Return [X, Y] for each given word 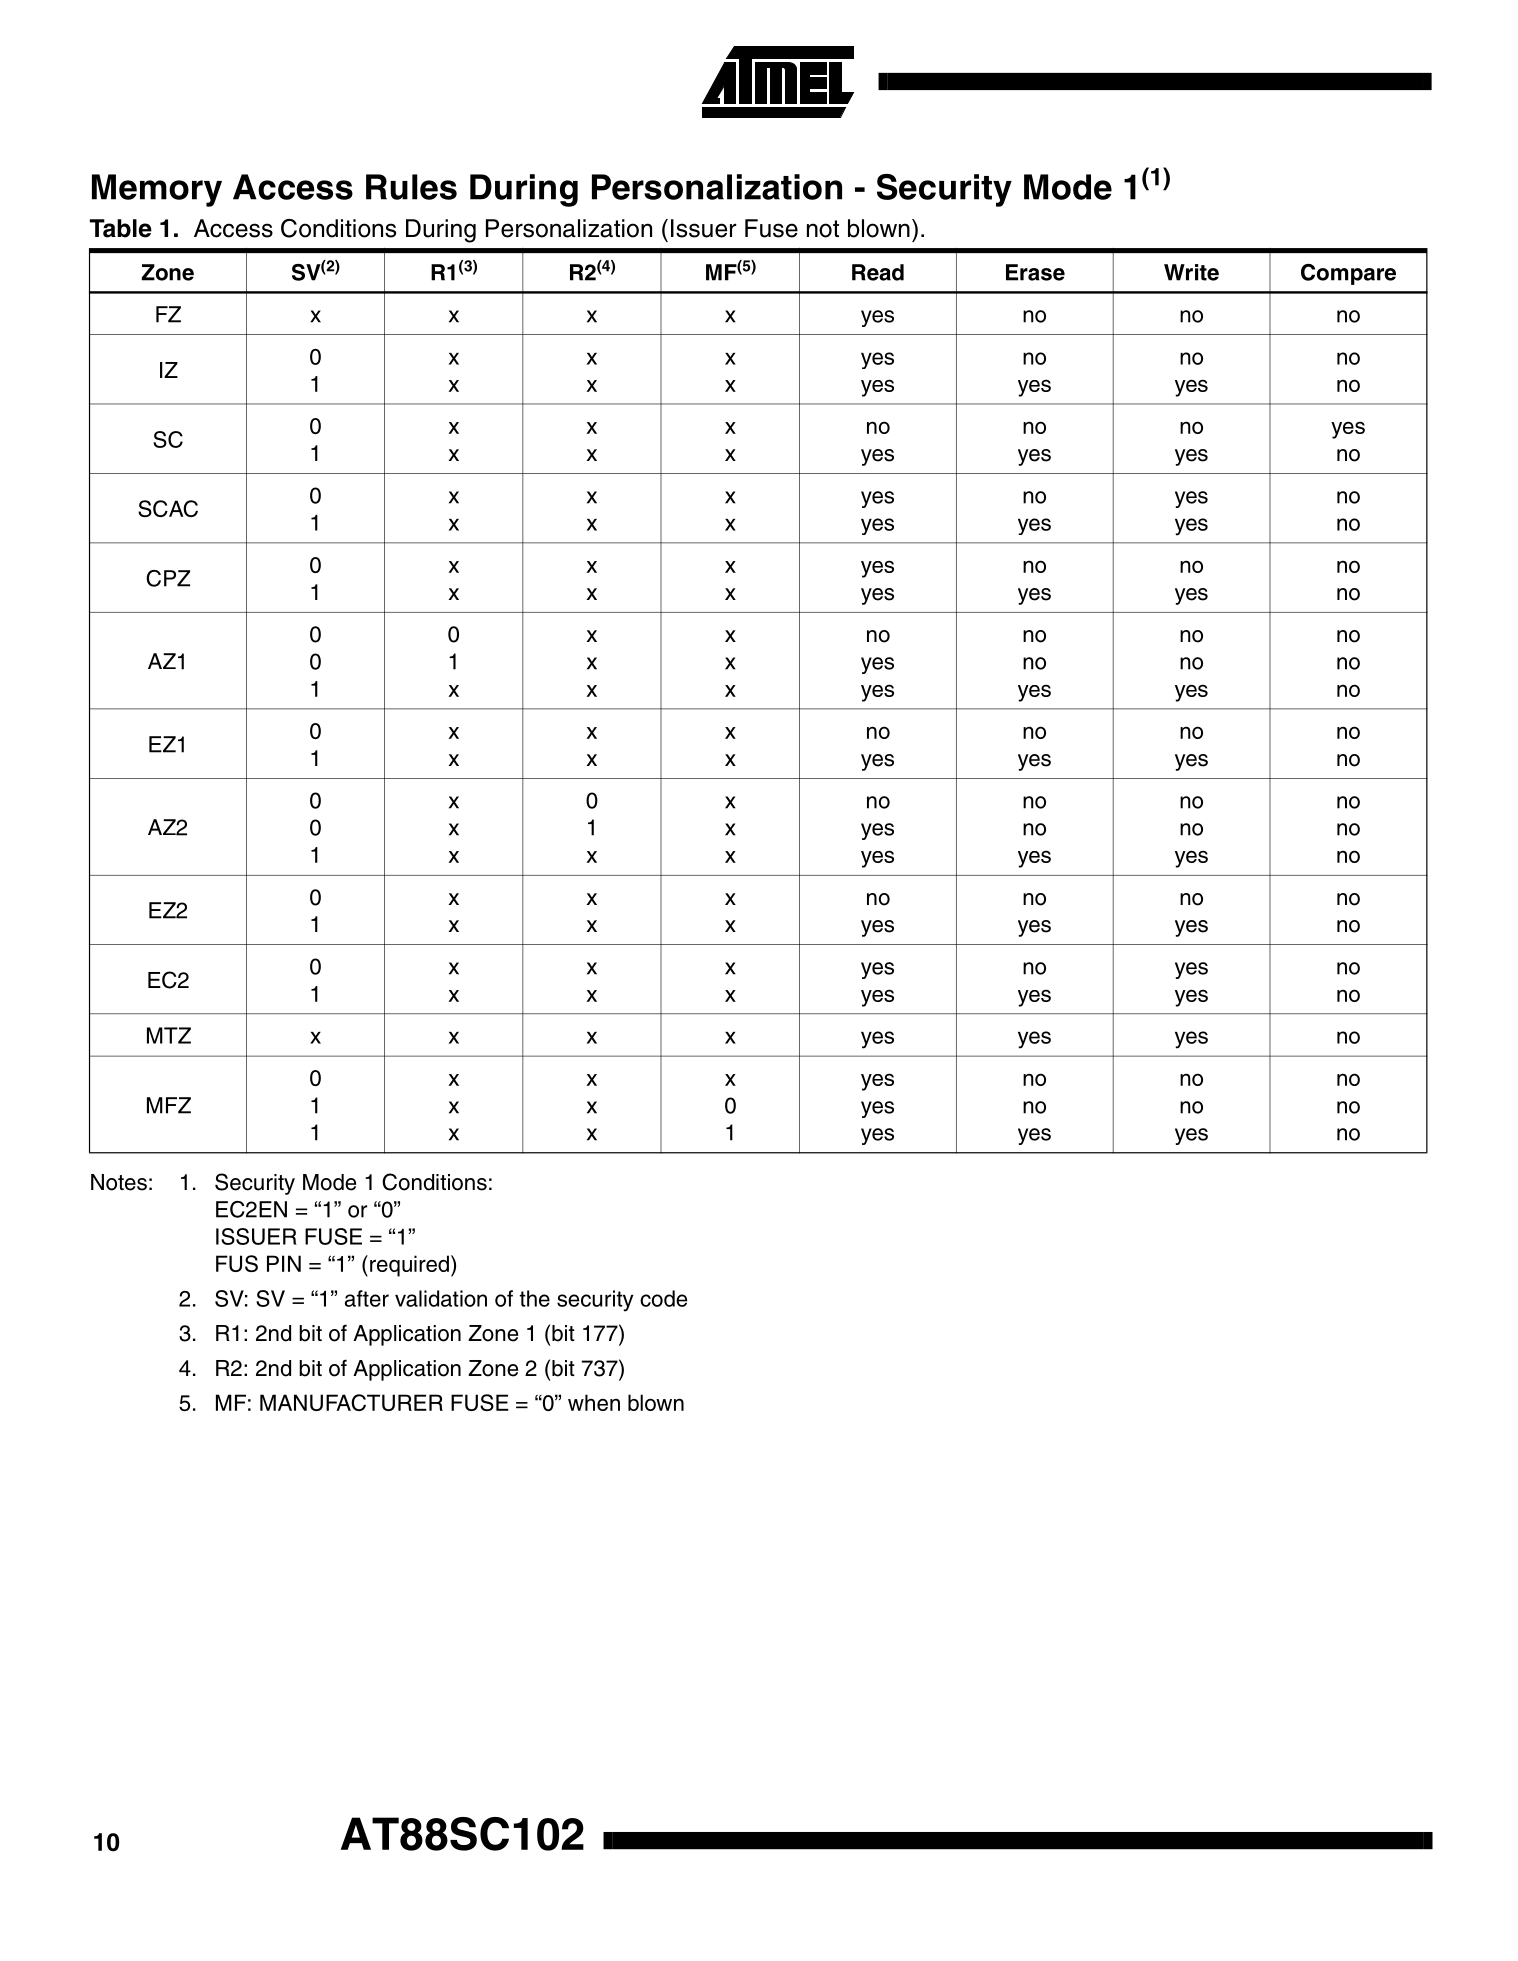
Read [878, 272]
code [663, 1298]
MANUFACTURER [351, 1402]
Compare [1348, 274]
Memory [157, 190]
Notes [119, 1182]
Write [1191, 272]
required [409, 1266]
